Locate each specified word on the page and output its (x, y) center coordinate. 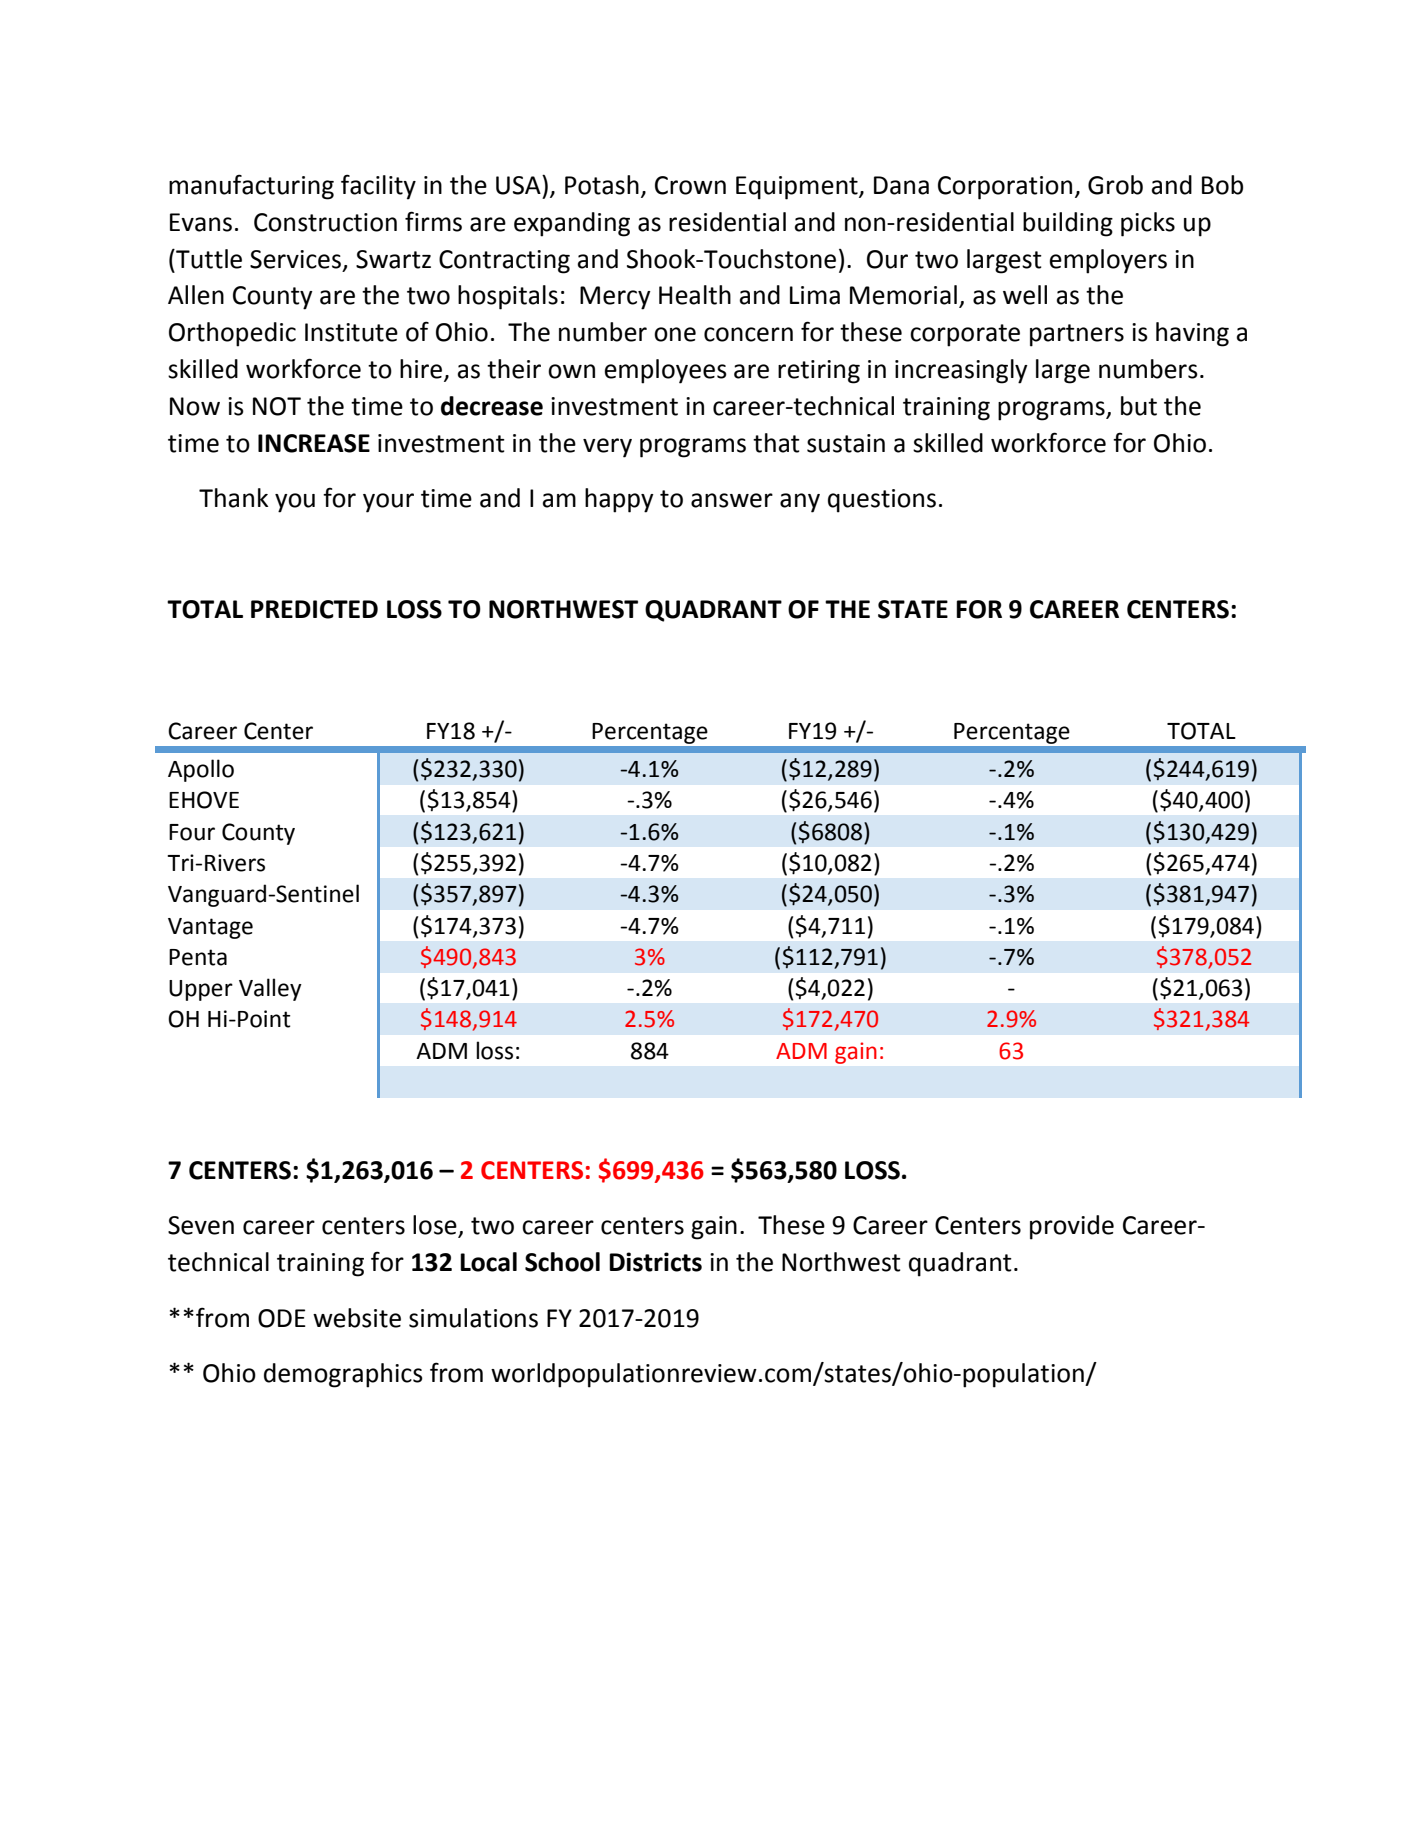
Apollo (201, 770)
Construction (325, 222)
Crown (690, 185)
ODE (282, 1318)
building (1068, 224)
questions (882, 501)
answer (732, 500)
